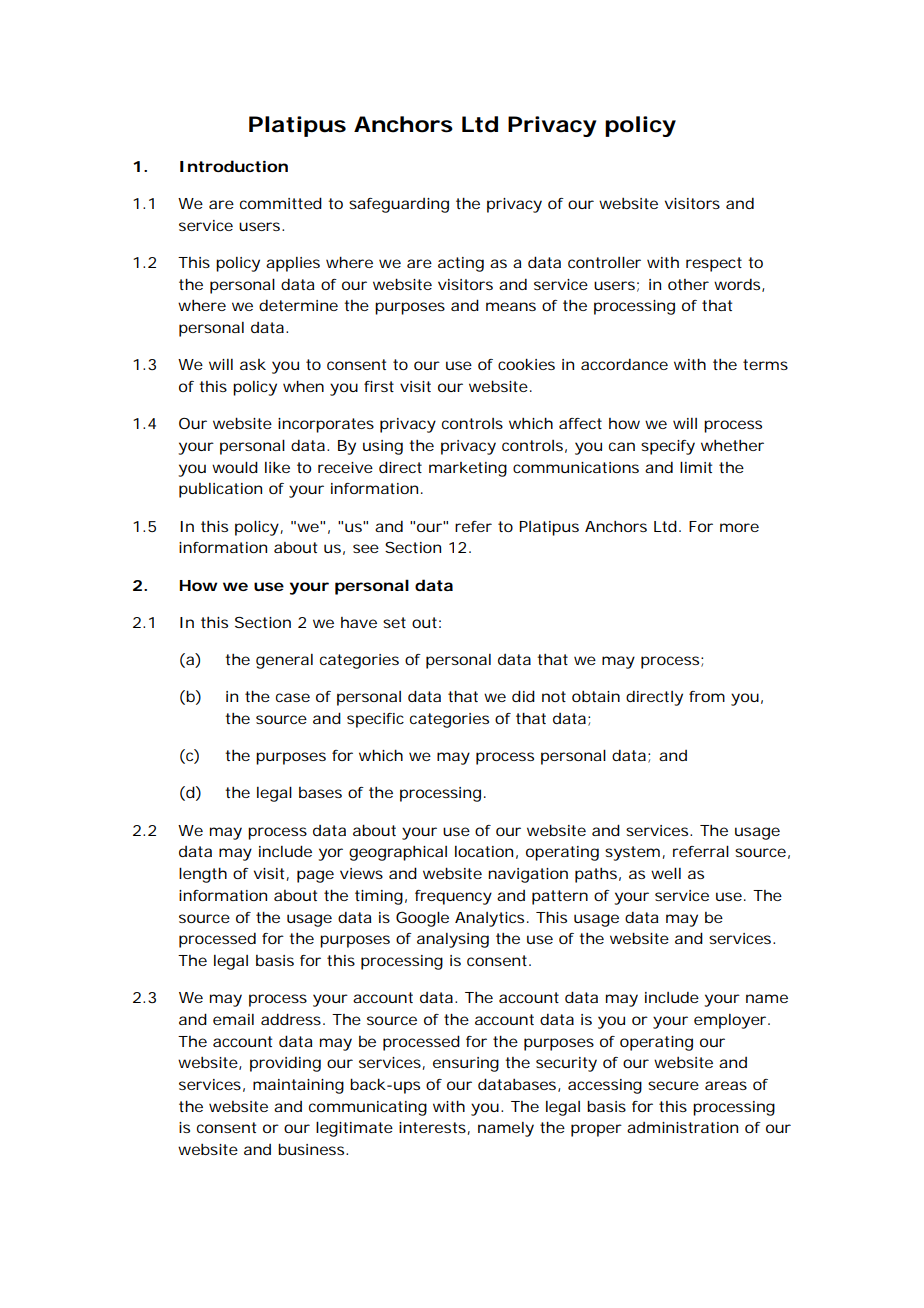 The height and width of the image is (1308, 924). Describe the element at coordinates (707, 696) in the image. I see `from` at that location.
